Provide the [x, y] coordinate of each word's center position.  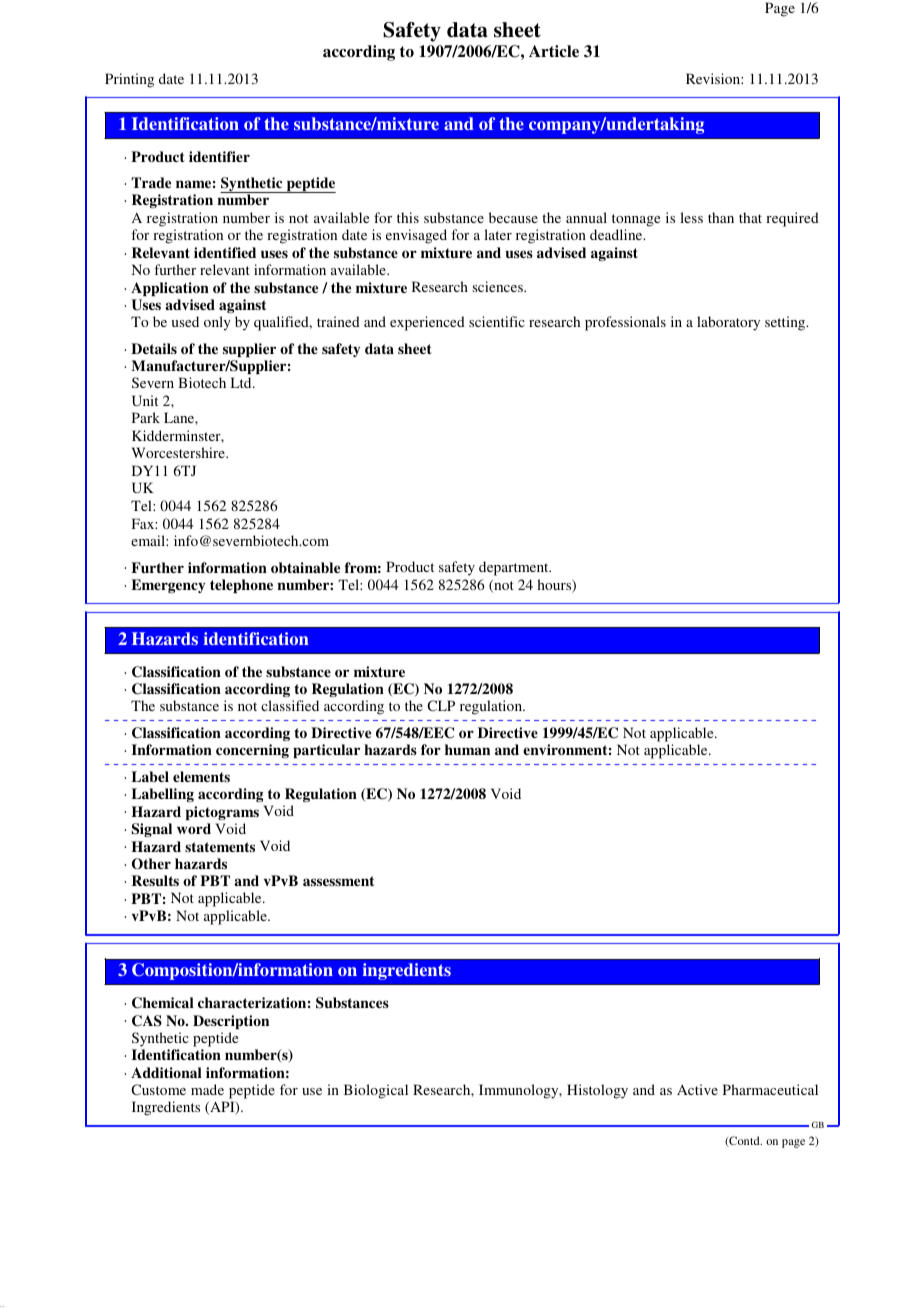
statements [220, 847]
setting [786, 323]
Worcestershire [179, 452]
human [467, 749]
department [515, 568]
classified [290, 705]
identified [225, 252]
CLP [441, 705]
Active [697, 1089]
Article [554, 51]
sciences [499, 286]
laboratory [728, 323]
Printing [129, 80]
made [207, 1089]
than [721, 217]
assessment [338, 881]
